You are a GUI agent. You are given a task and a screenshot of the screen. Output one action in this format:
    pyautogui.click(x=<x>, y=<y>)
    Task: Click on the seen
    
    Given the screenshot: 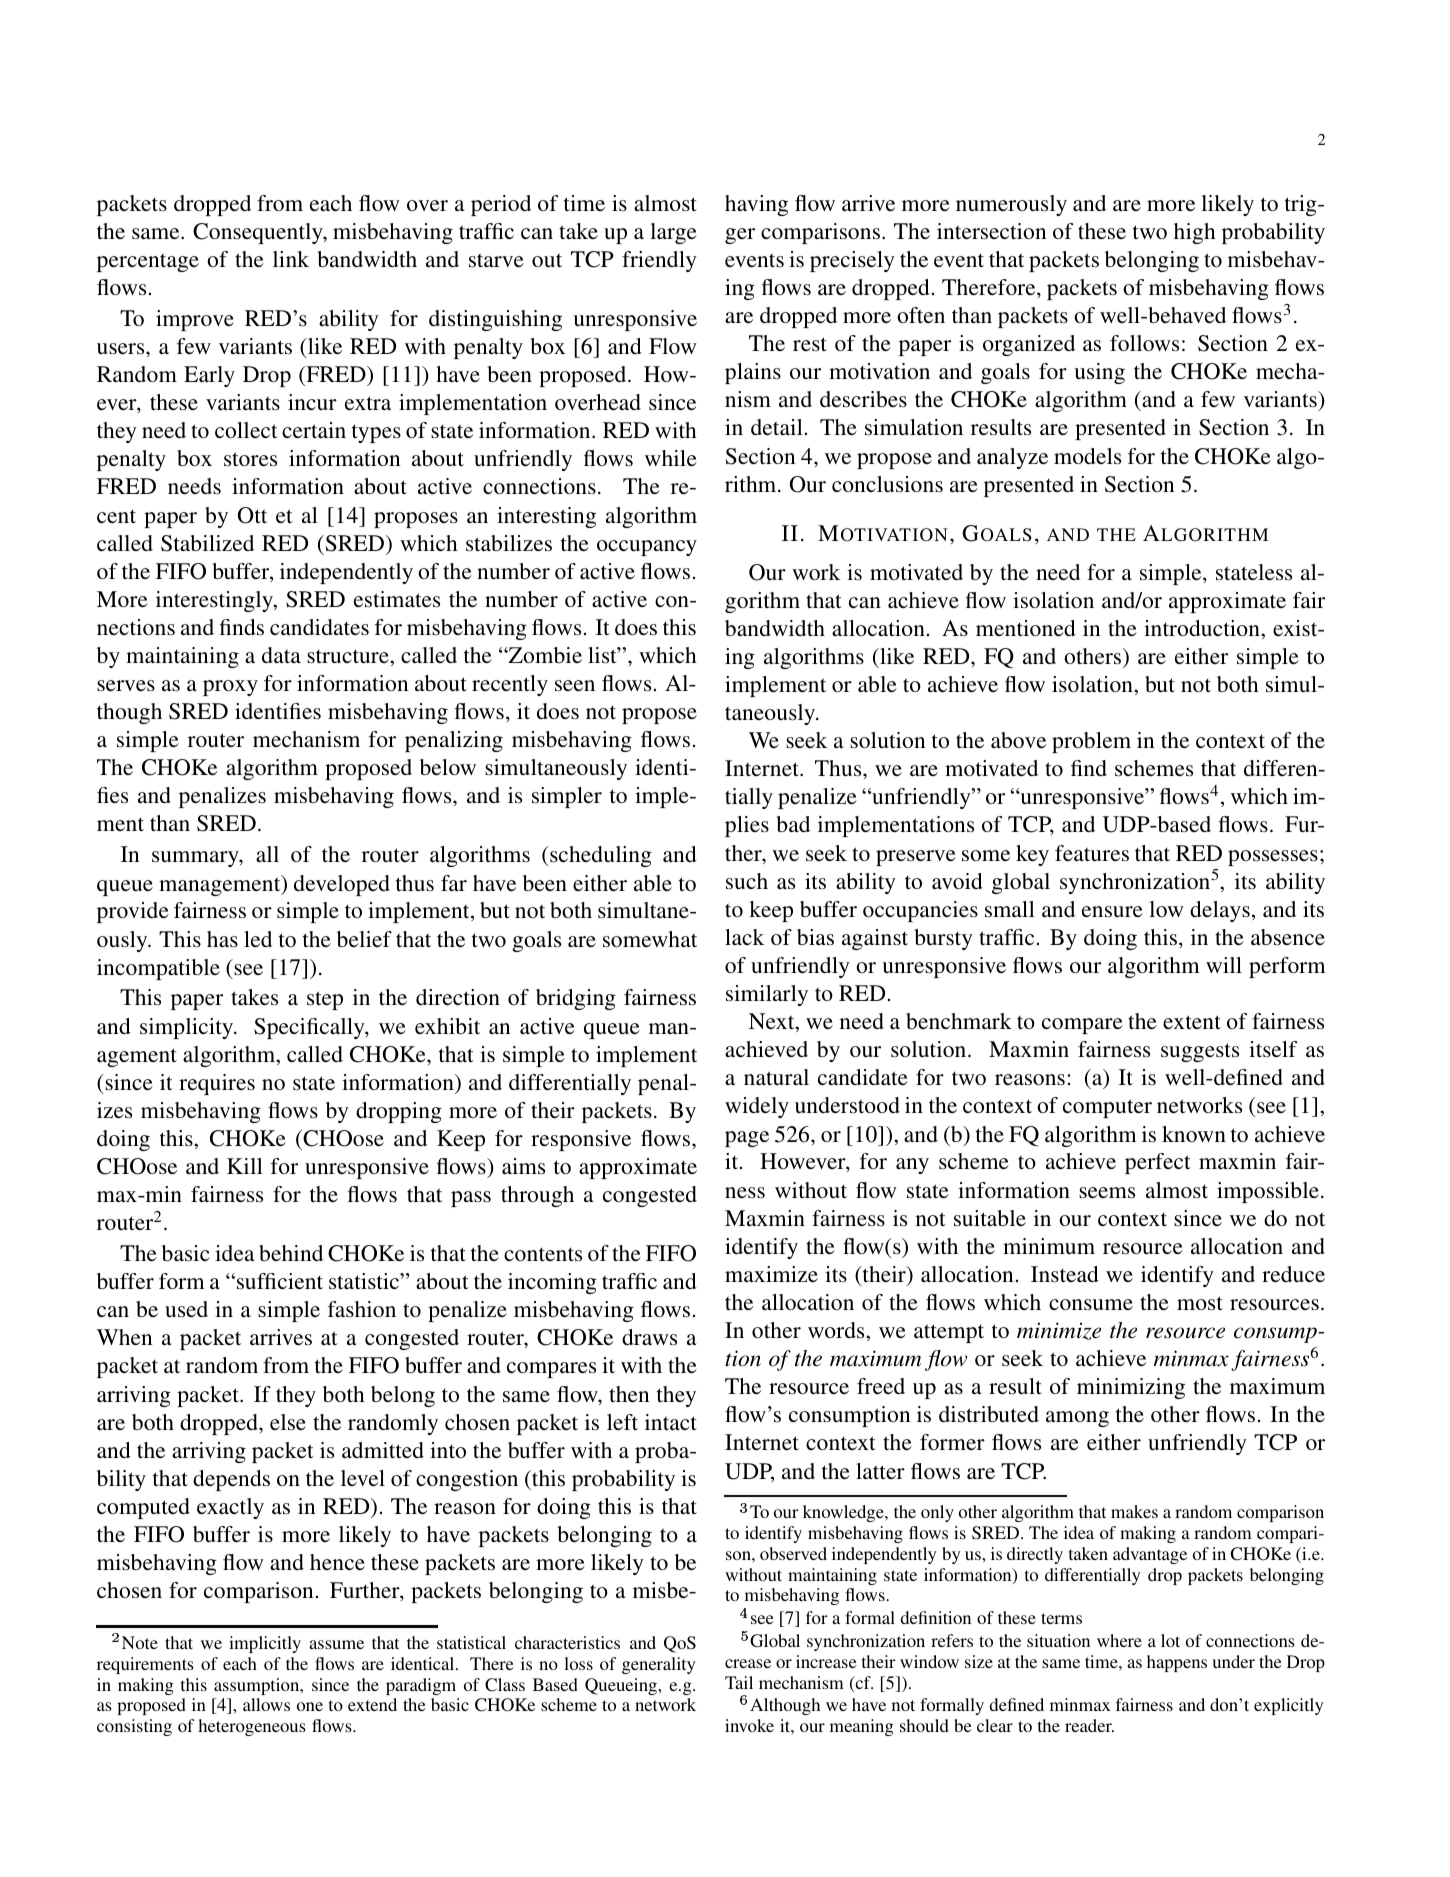 What is the action you would take?
    pyautogui.click(x=575, y=686)
